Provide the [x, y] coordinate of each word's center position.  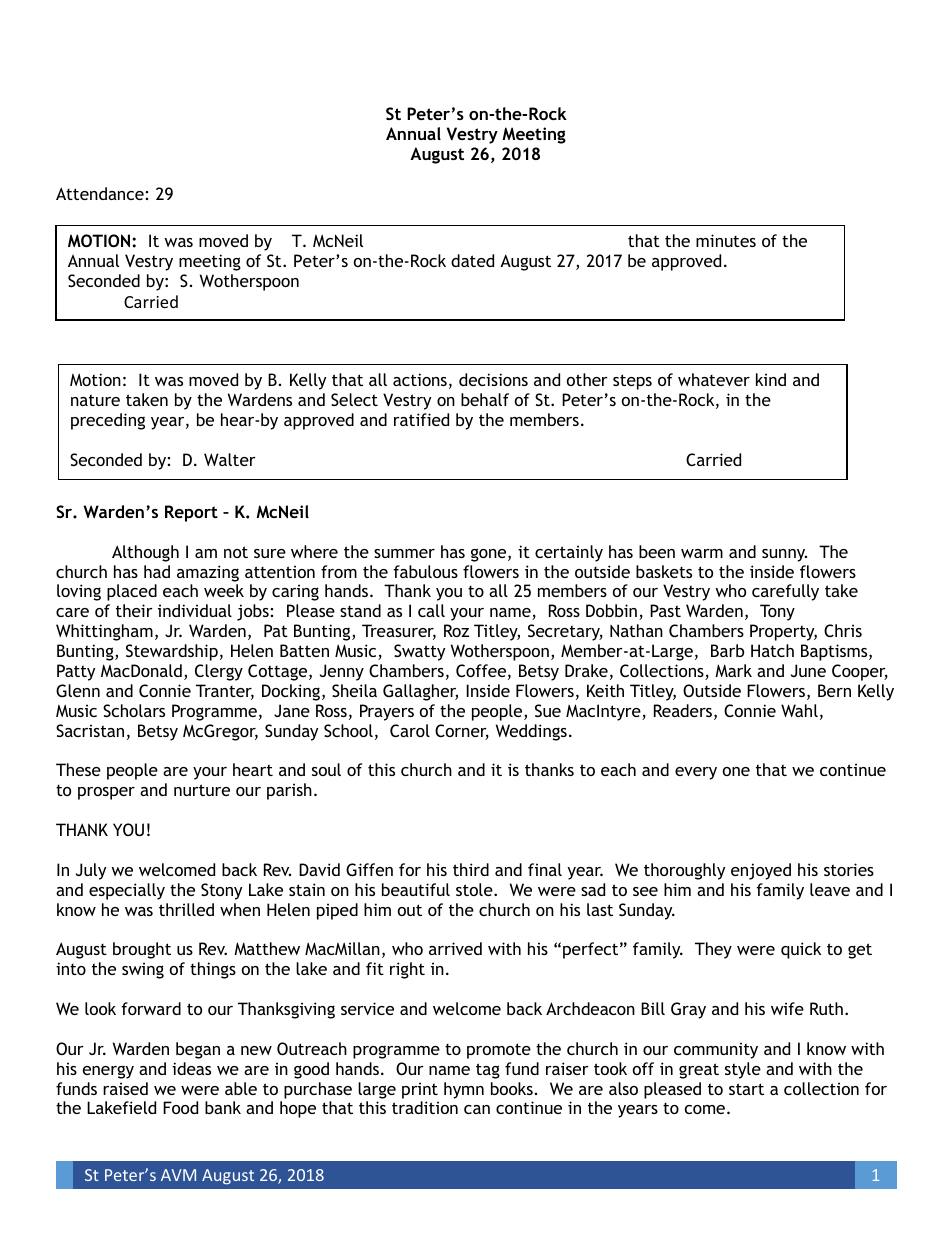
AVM [178, 1175]
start [746, 1089]
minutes [726, 240]
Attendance [100, 193]
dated [472, 260]
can [477, 1109]
